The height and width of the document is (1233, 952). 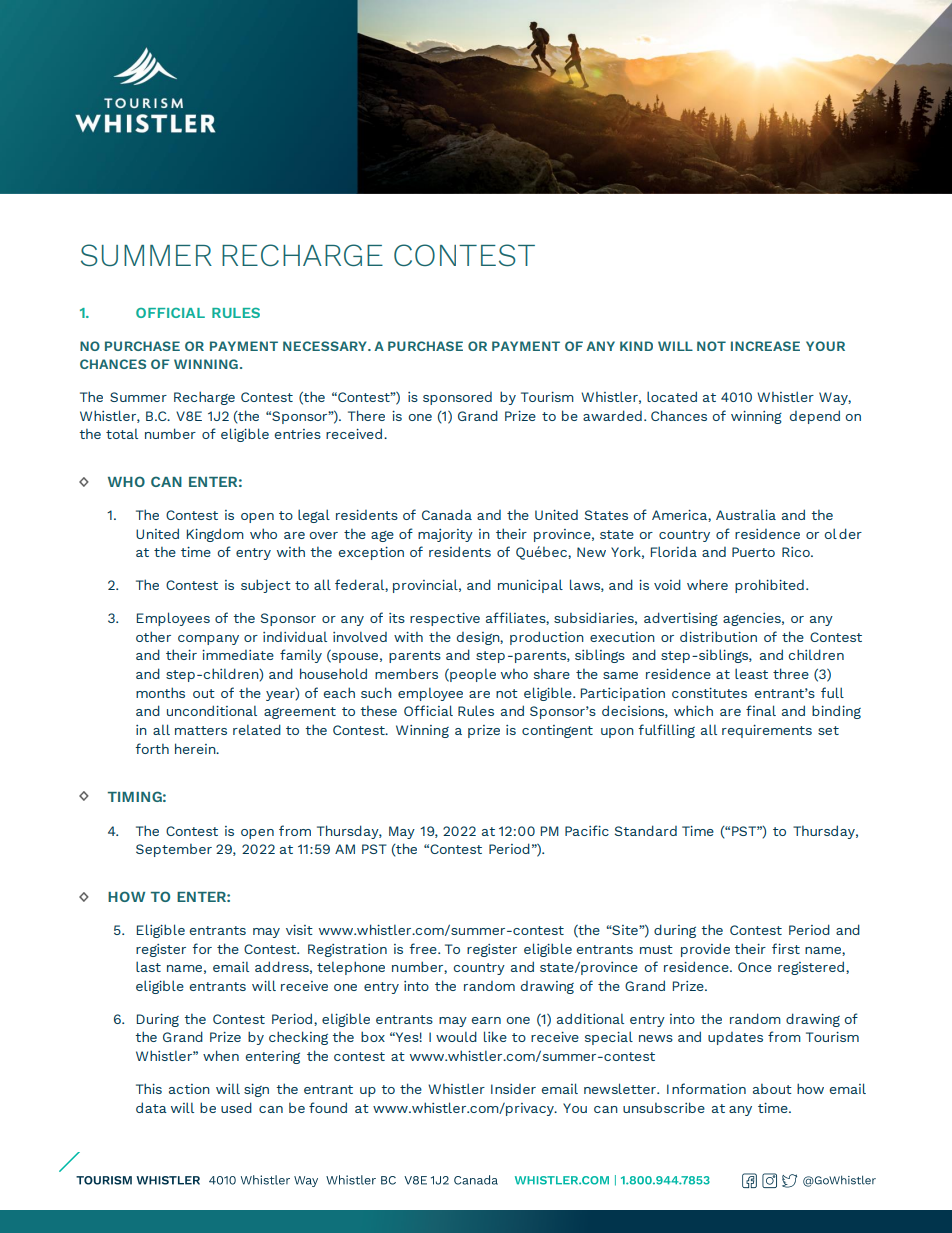 What do you see at coordinates (189, 1089) in the document?
I see `action` at bounding box center [189, 1089].
